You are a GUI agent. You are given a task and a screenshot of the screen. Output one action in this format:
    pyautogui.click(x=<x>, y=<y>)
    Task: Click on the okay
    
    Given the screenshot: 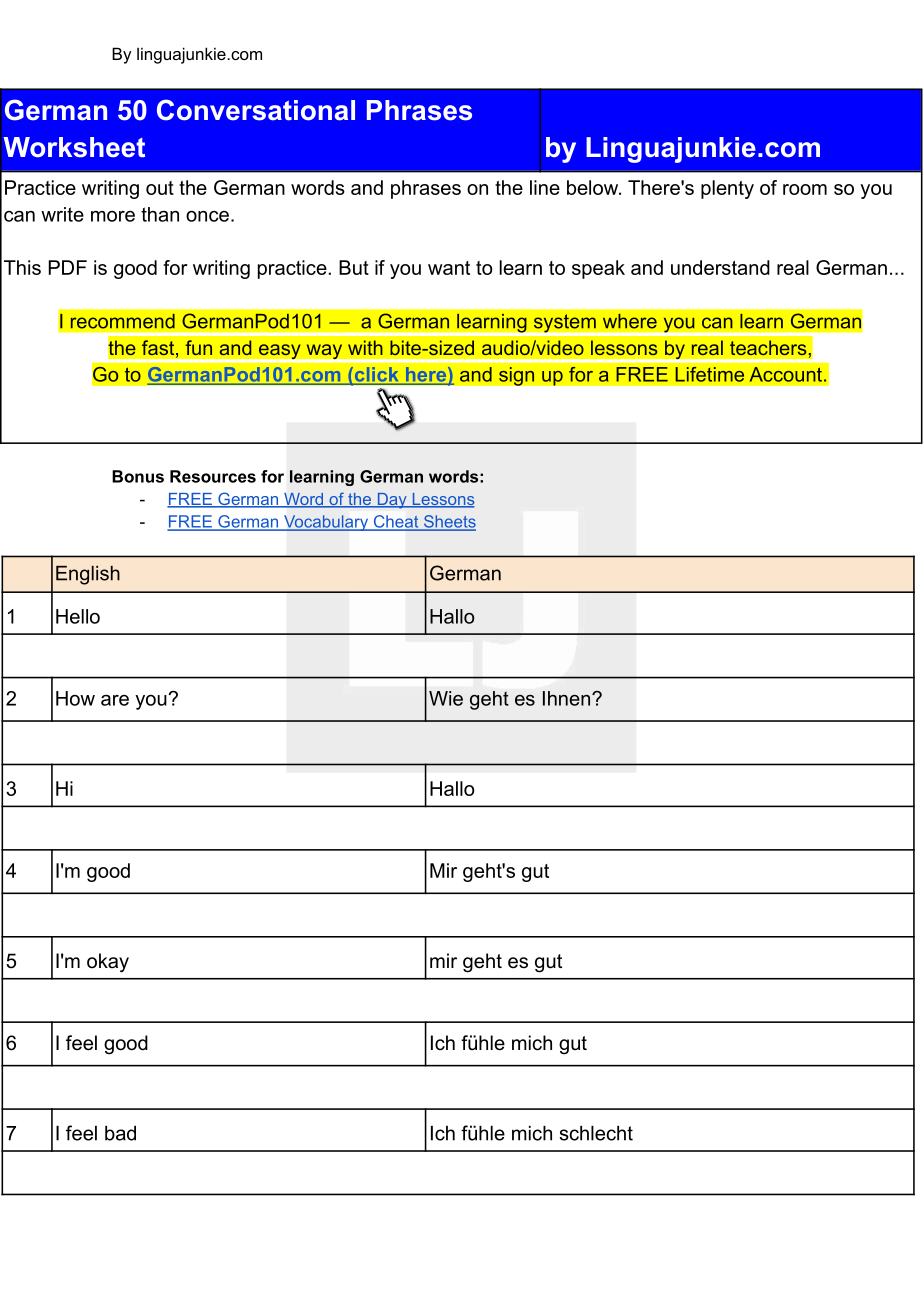 What is the action you would take?
    pyautogui.click(x=108, y=963)
